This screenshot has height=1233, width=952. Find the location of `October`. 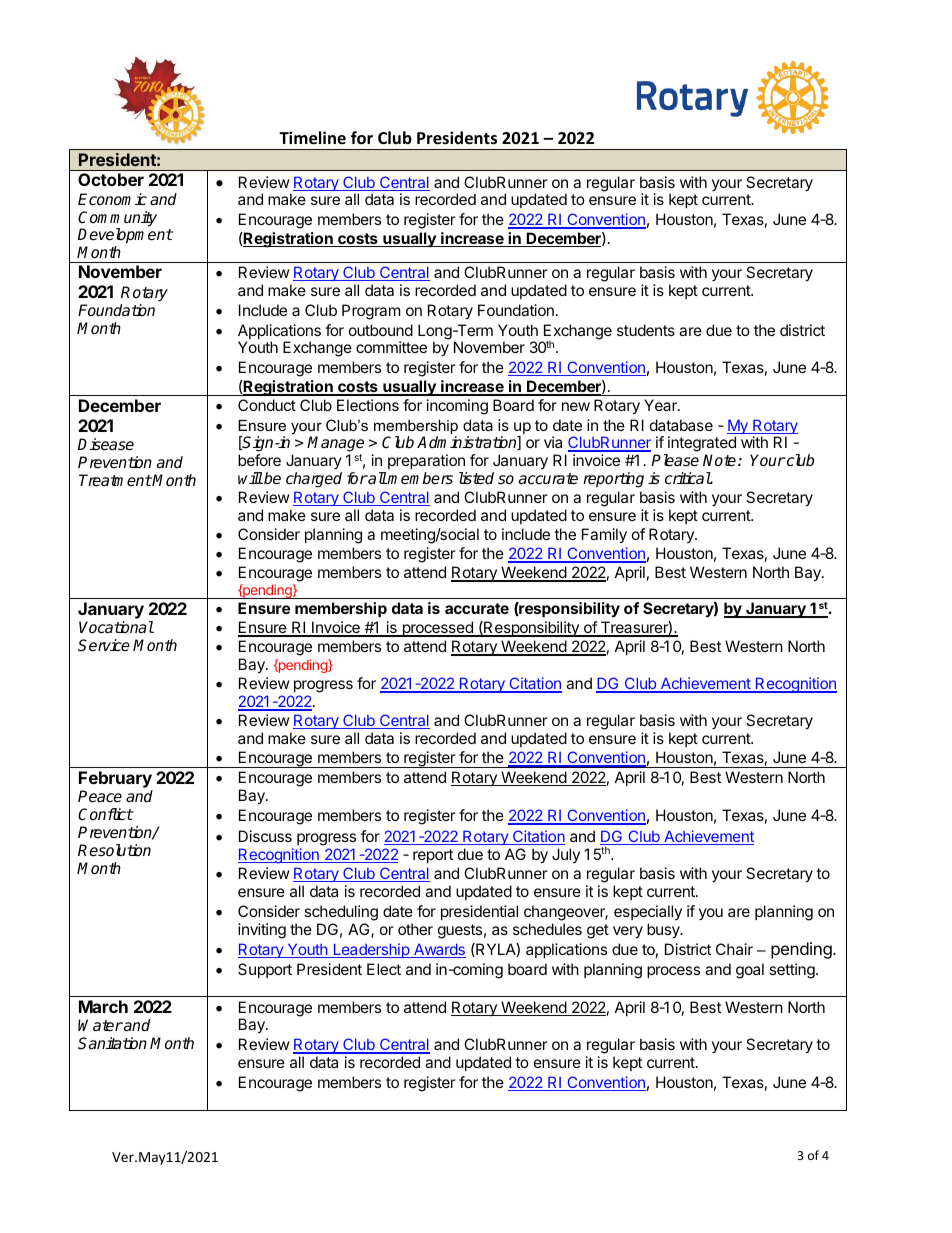

October is located at coordinates (111, 179).
